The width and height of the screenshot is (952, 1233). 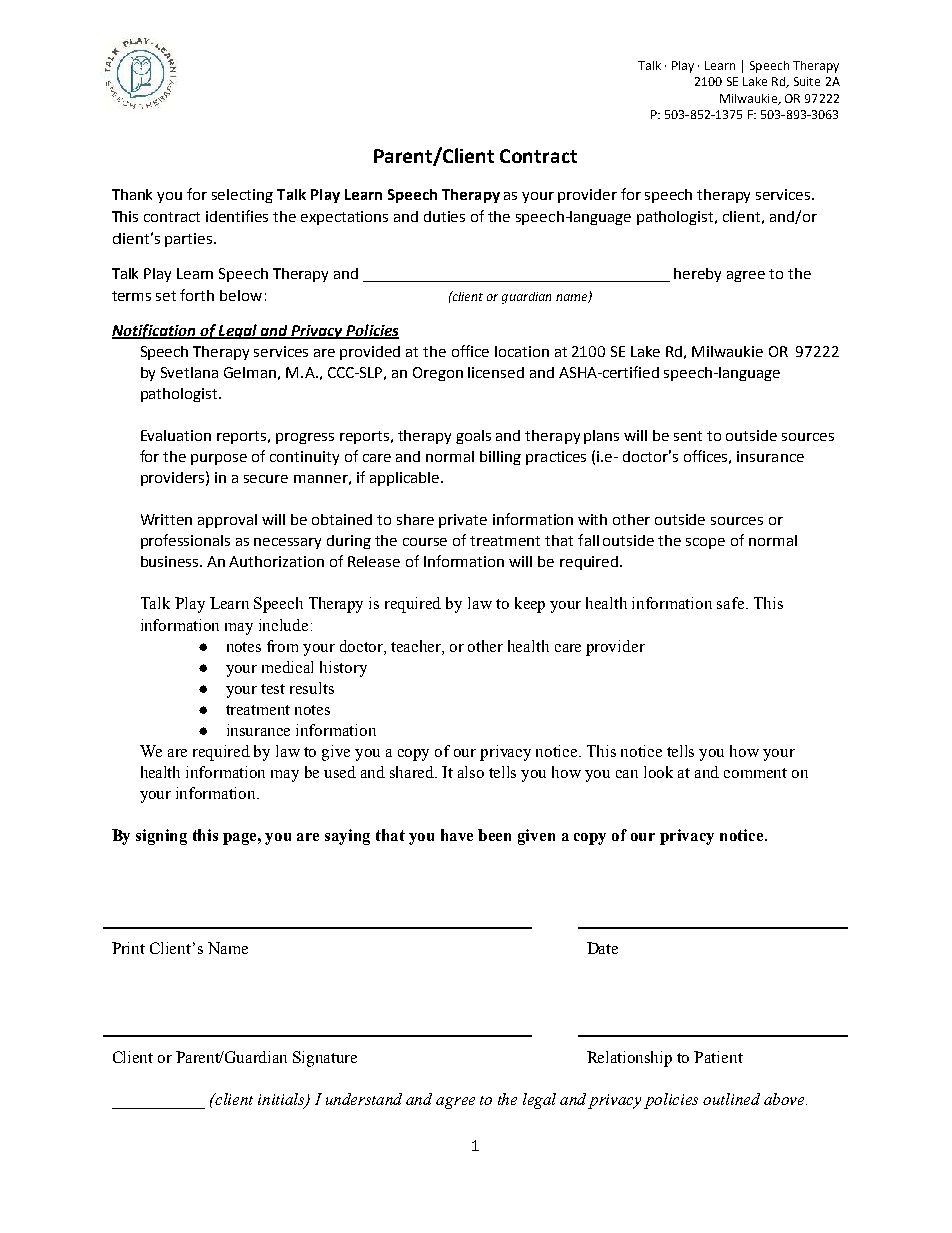 I want to click on test, so click(x=273, y=689).
